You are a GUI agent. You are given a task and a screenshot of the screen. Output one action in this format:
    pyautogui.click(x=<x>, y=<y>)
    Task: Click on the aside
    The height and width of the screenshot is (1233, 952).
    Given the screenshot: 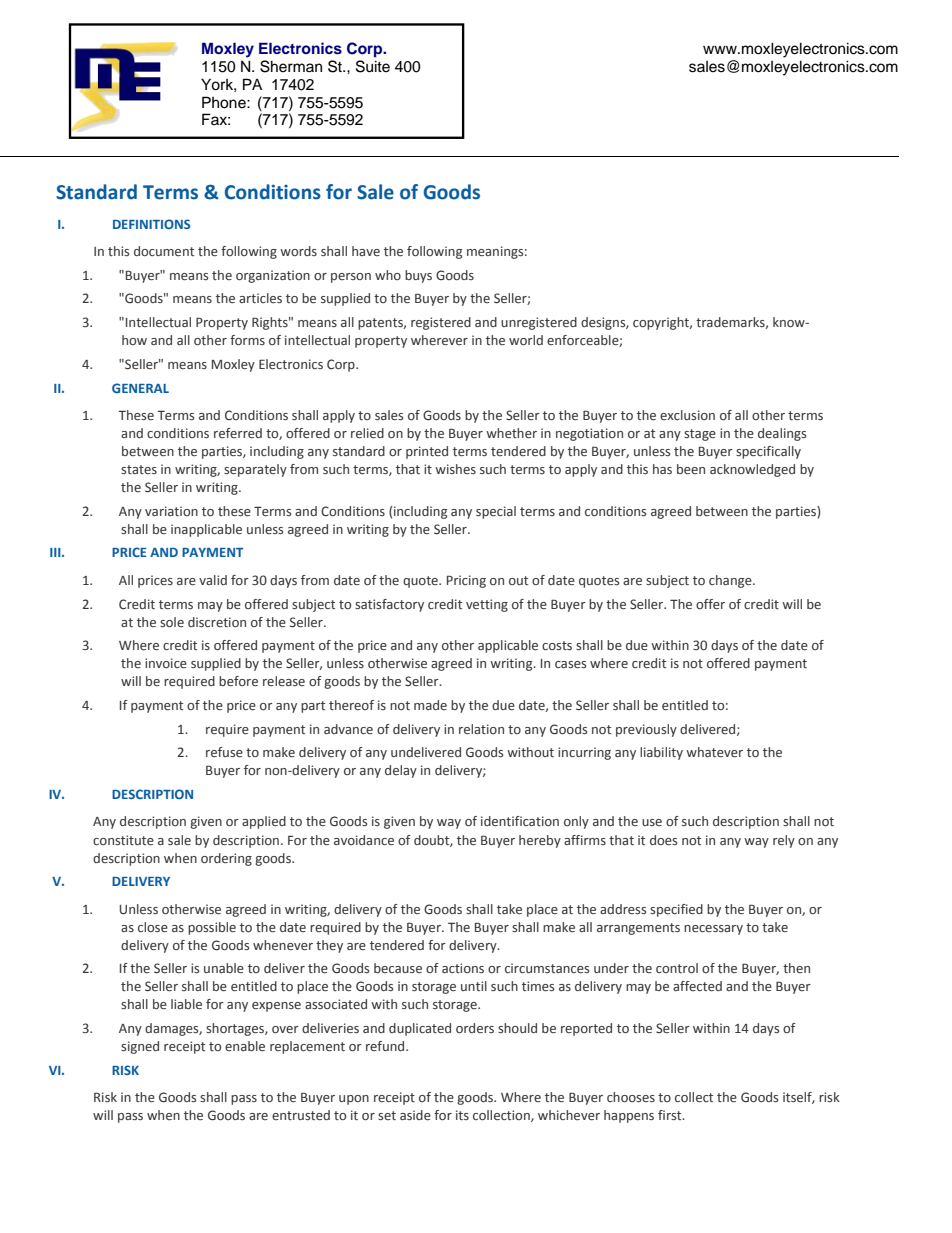 What is the action you would take?
    pyautogui.click(x=415, y=1115)
